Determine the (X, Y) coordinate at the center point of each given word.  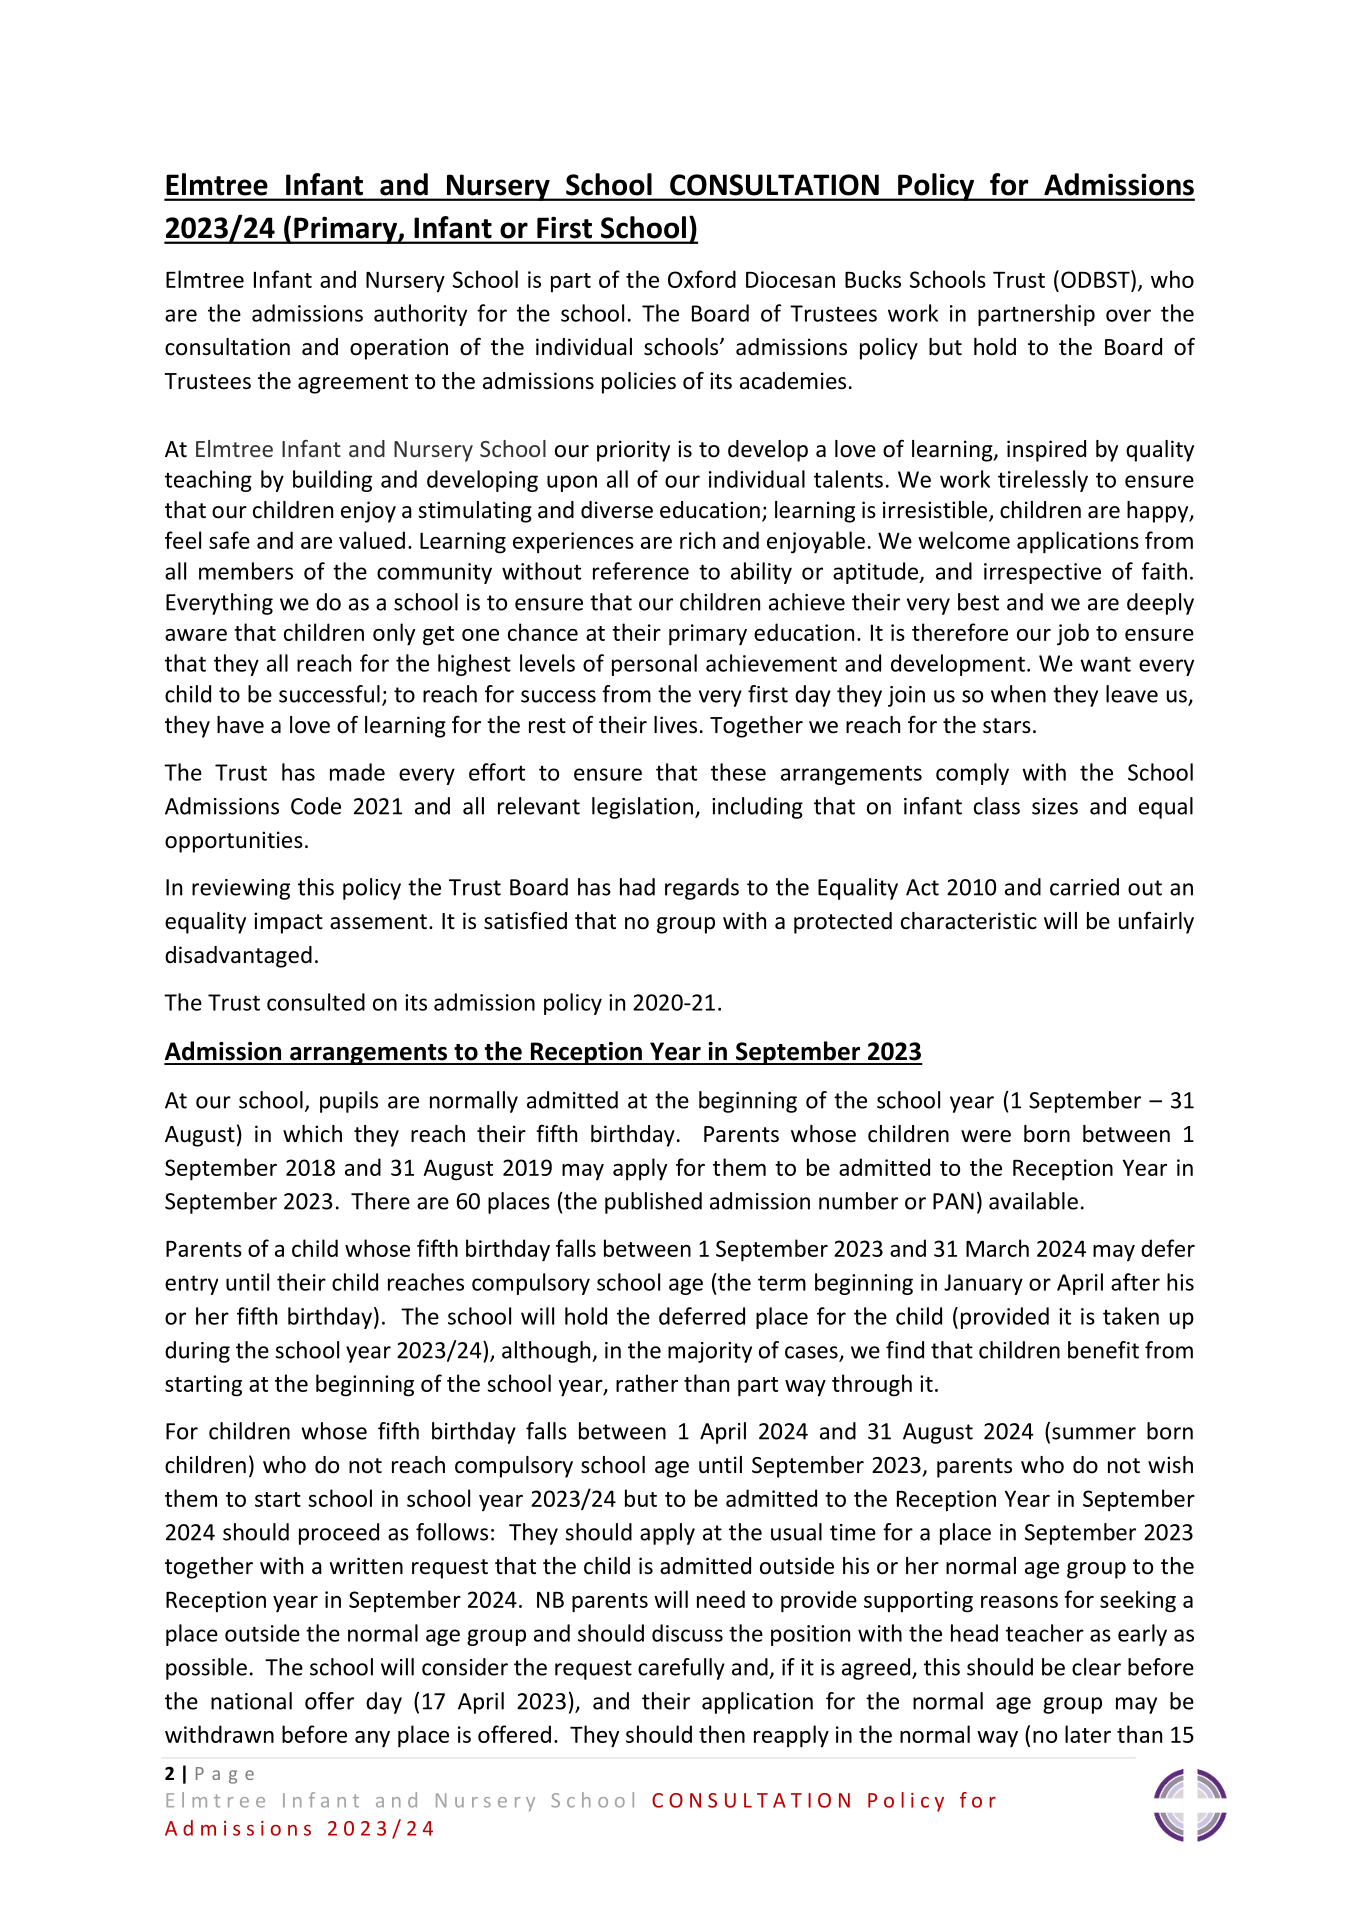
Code (316, 806)
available (1033, 1201)
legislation (642, 808)
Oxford (702, 279)
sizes (1055, 806)
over (1128, 315)
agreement (353, 384)
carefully (681, 1669)
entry (191, 1285)
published (653, 1203)
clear (1096, 1667)
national (251, 1701)
